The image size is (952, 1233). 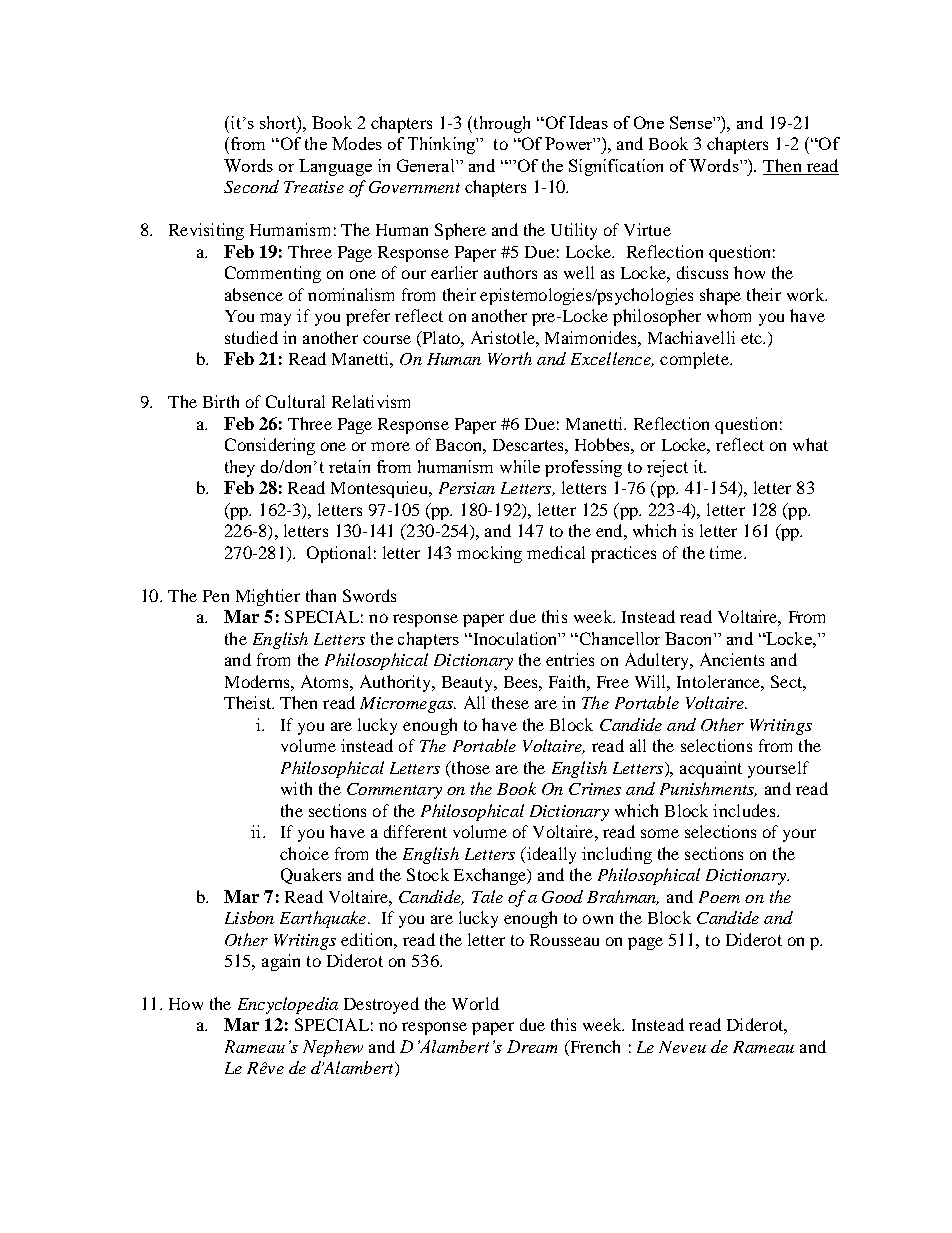 What do you see at coordinates (288, 1005) in the screenshot?
I see `Encyclopedia` at bounding box center [288, 1005].
